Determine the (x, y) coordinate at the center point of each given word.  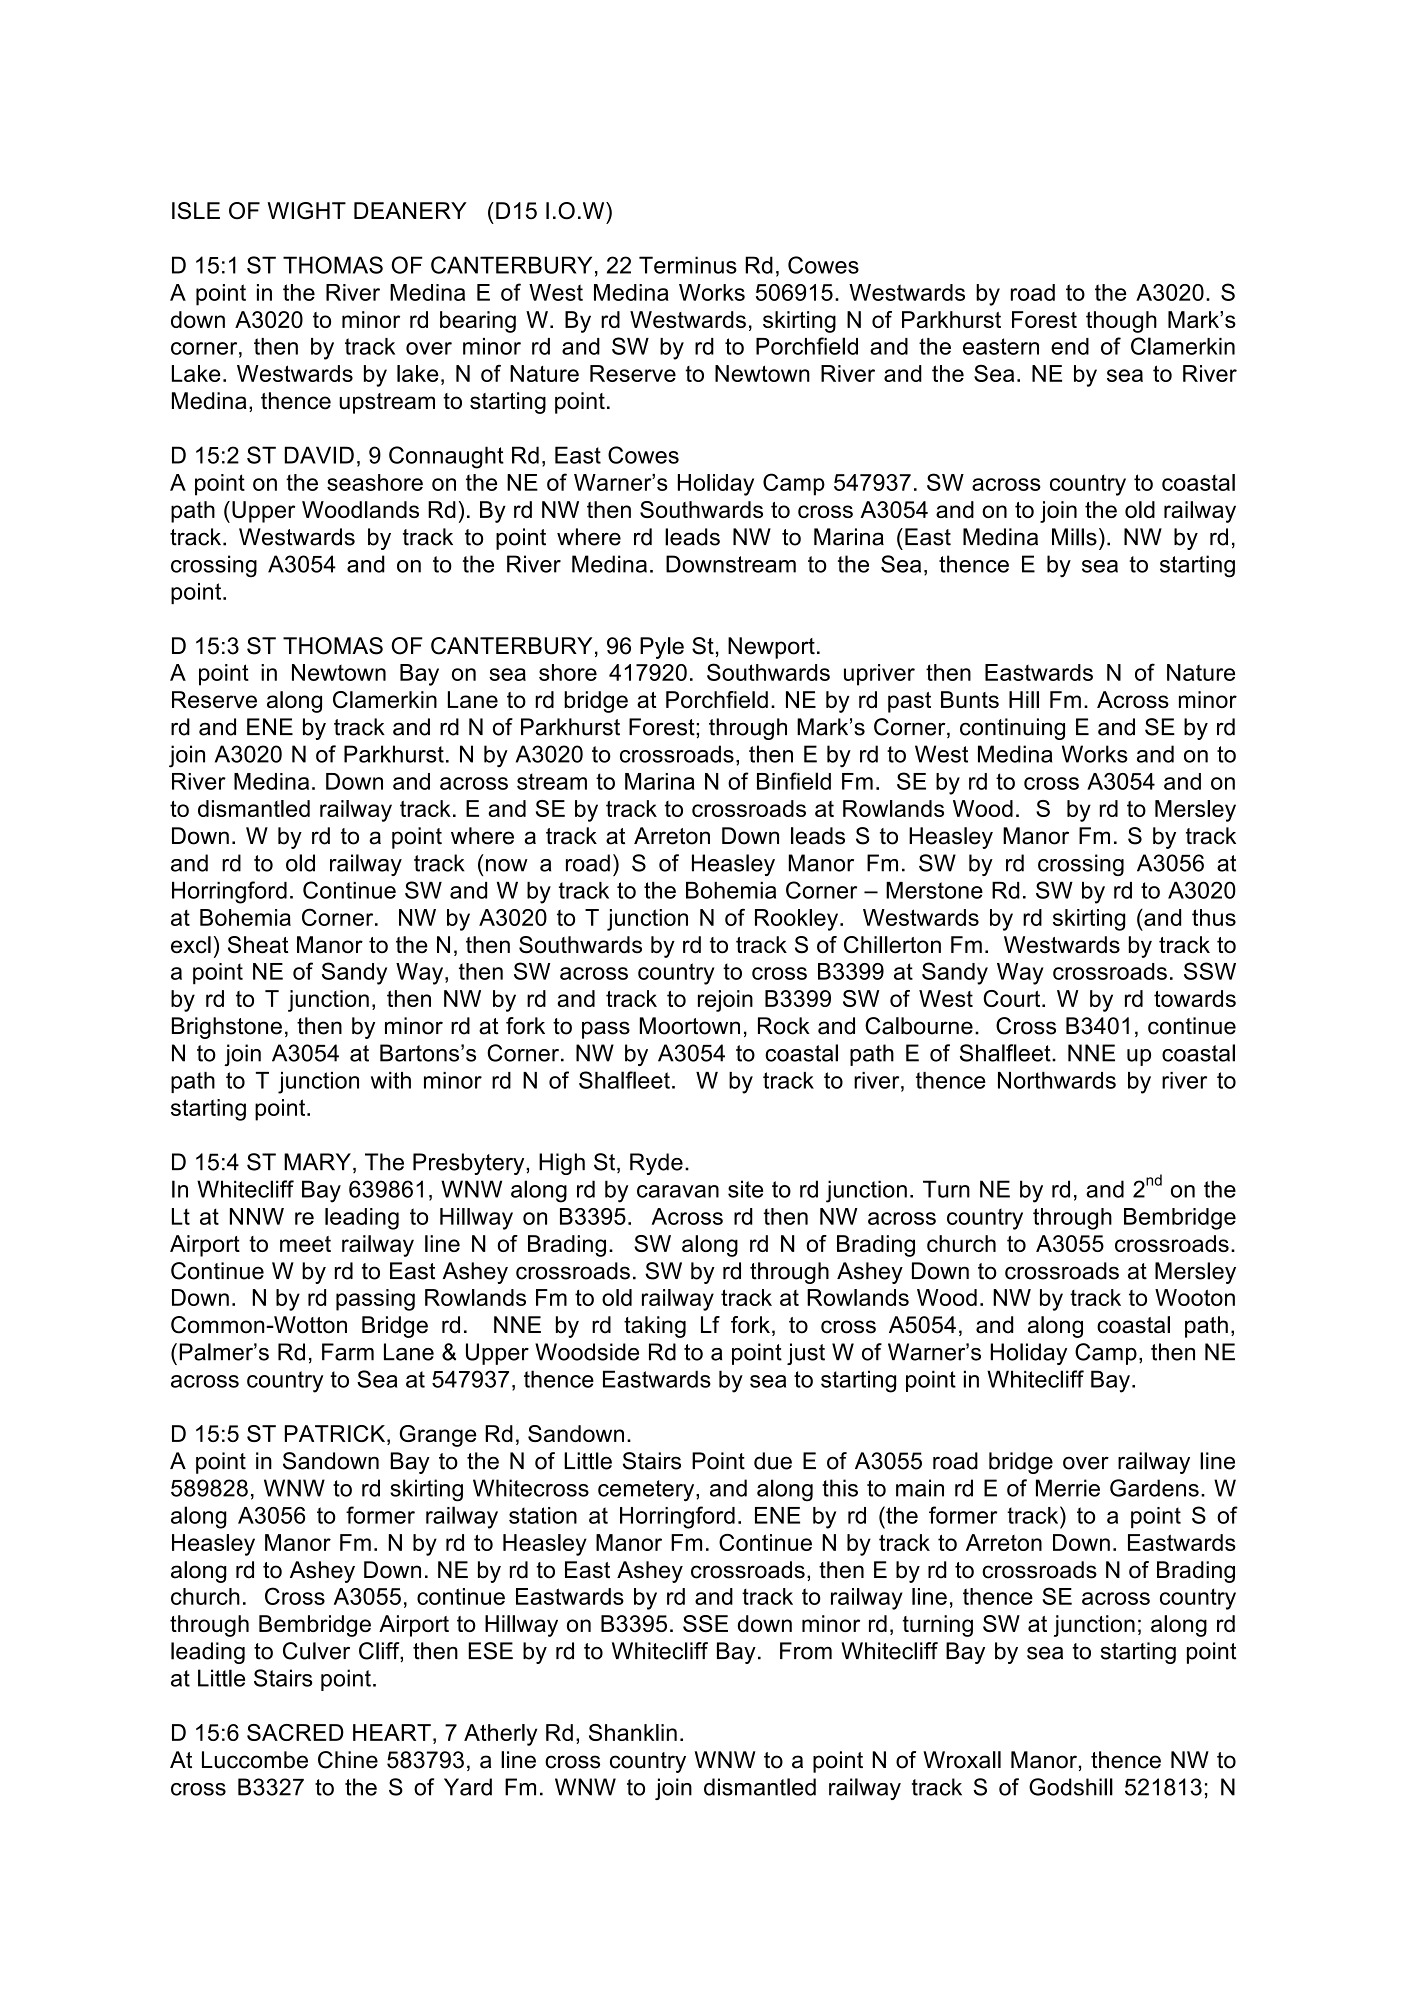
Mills (1074, 537)
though (1121, 322)
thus (1214, 917)
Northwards (1057, 1080)
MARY (317, 1161)
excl (191, 945)
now (507, 865)
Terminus (688, 265)
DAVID (319, 455)
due (773, 1461)
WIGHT (306, 211)
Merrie (1068, 1488)
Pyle (662, 648)
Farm (348, 1352)
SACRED (295, 1732)
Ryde (656, 1164)
